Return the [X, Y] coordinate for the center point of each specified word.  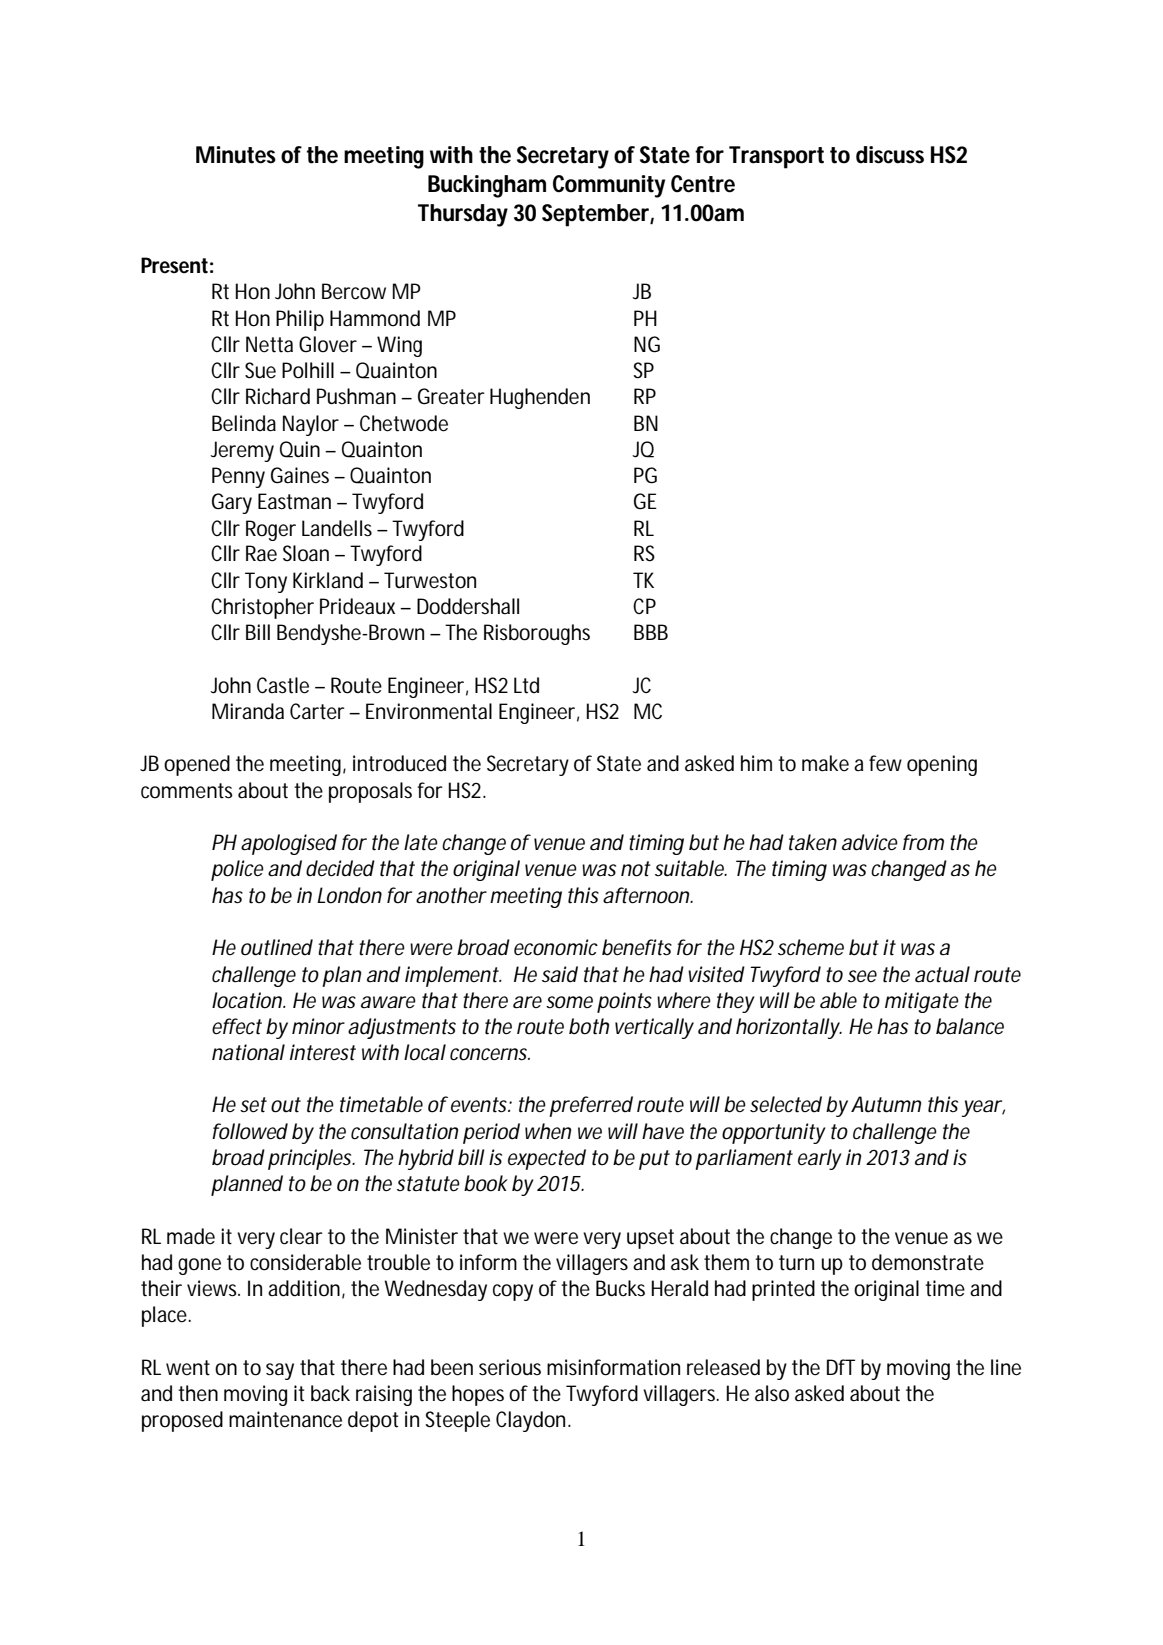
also [772, 1393]
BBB [651, 632]
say [280, 1371]
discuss [890, 155]
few [885, 763]
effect [237, 1026]
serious [510, 1367]
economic [556, 947]
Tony [266, 582]
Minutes [236, 155]
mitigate [922, 1002]
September [595, 215]
